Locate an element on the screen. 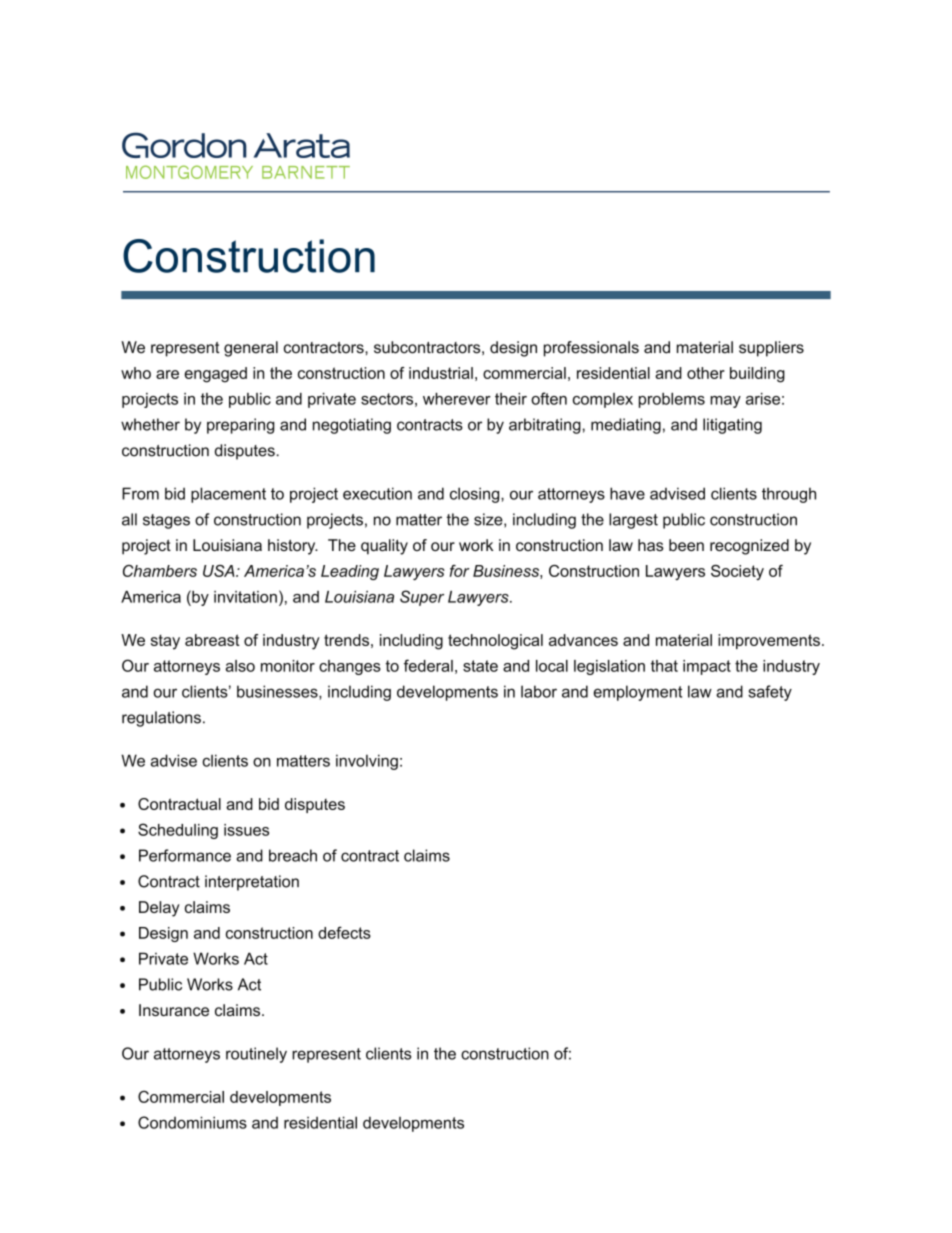  USA is located at coordinates (220, 571).
